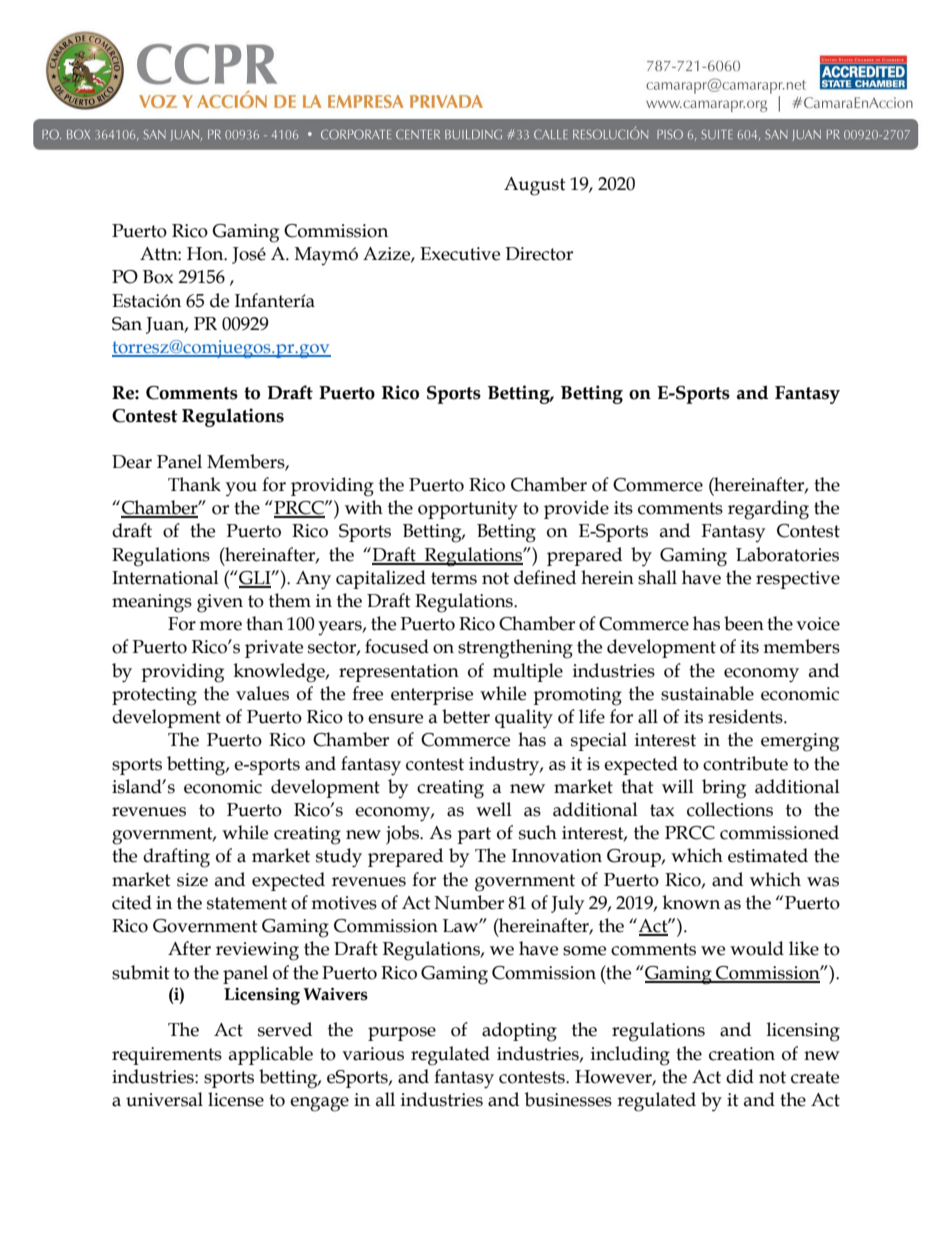 Image resolution: width=952 pixels, height=1233 pixels. Describe the element at coordinates (519, 1032) in the screenshot. I see `adopting` at that location.
